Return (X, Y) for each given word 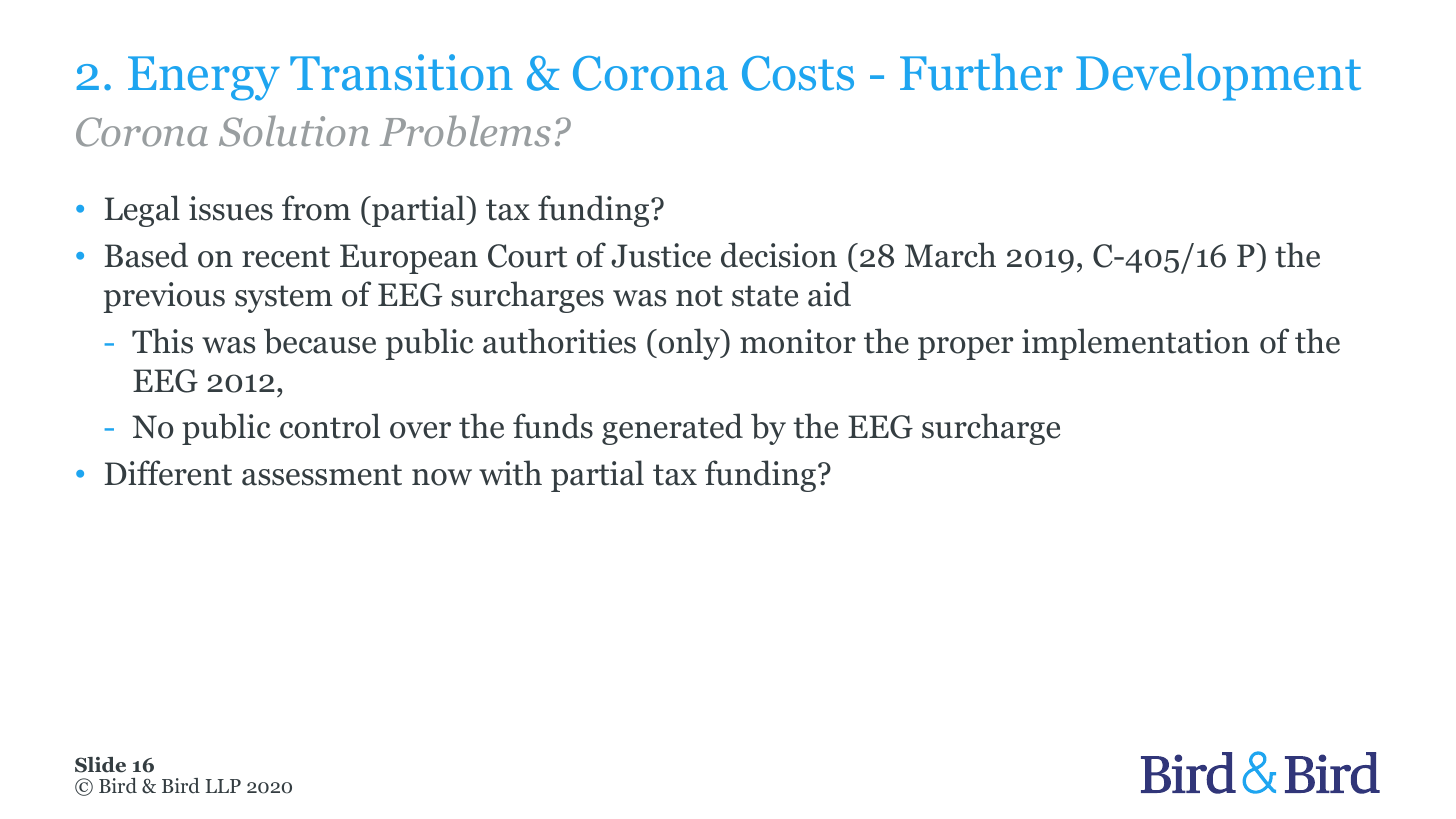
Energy (204, 78)
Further (981, 72)
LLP (223, 786)
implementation (1136, 344)
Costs (798, 73)
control (330, 426)
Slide (100, 765)
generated (672, 429)
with (510, 473)
